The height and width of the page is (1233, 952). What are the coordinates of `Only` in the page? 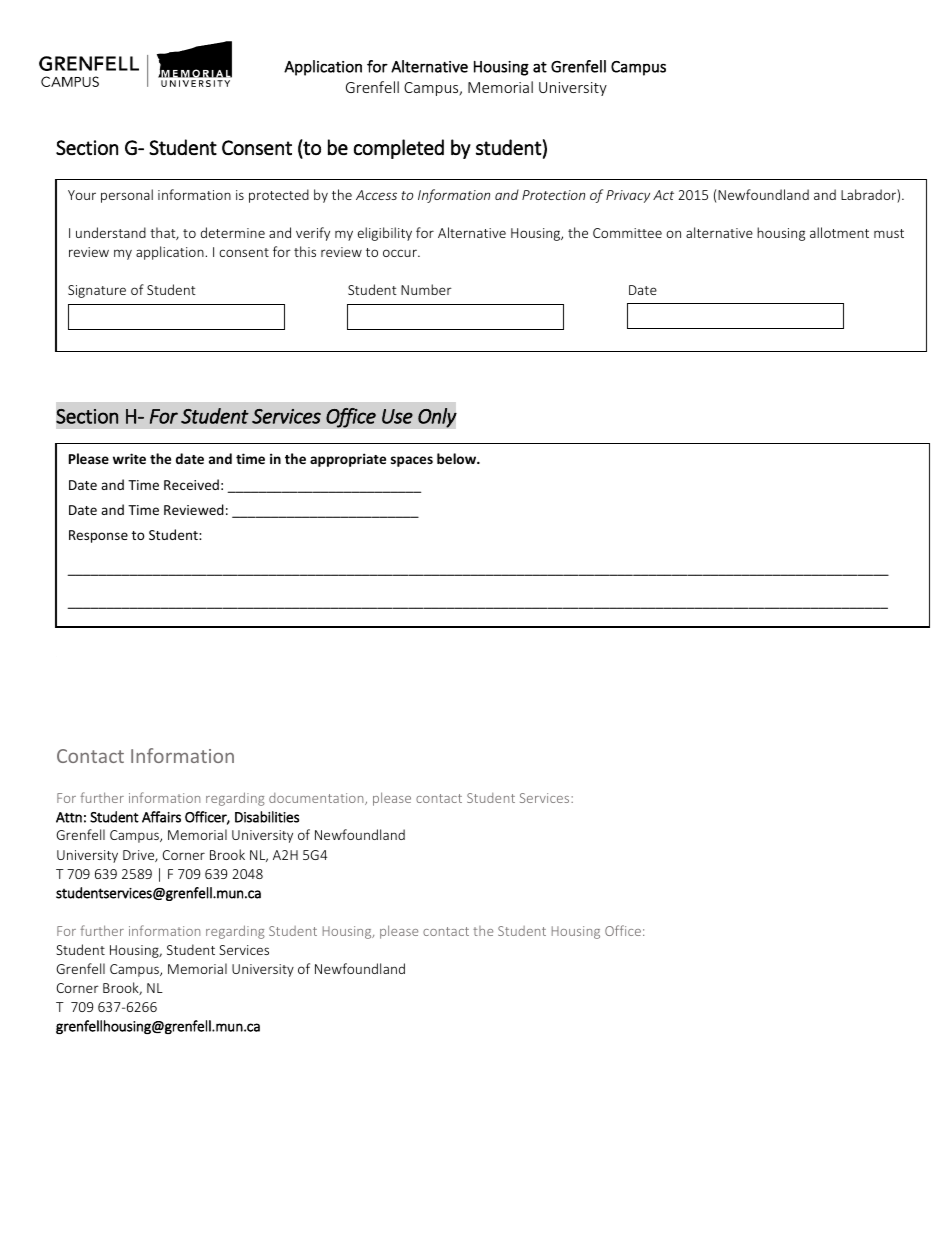 It's located at (437, 418).
